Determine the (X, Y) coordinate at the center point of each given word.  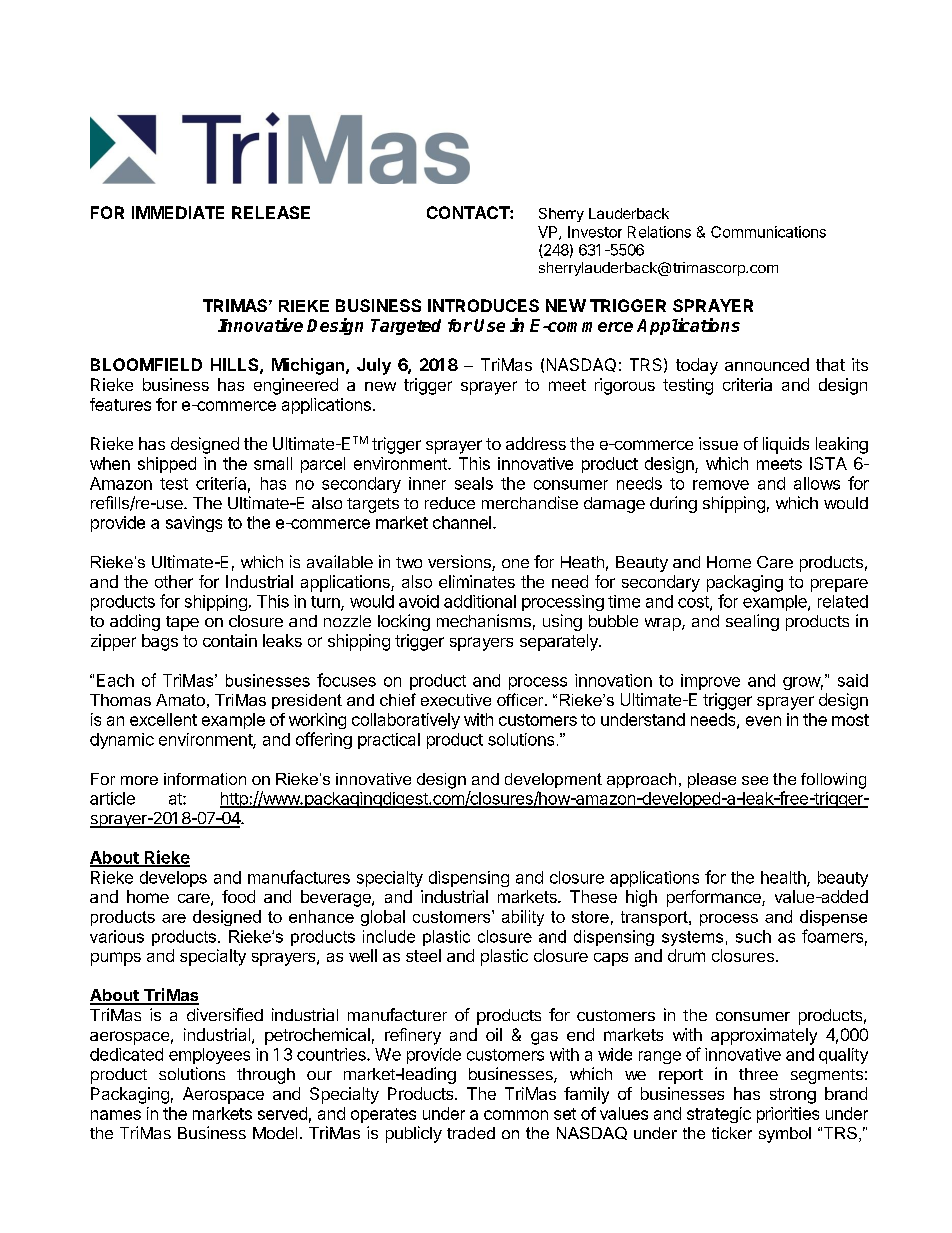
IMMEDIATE (178, 212)
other (174, 581)
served (282, 1113)
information (205, 779)
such (753, 936)
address (536, 443)
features (120, 404)
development (553, 780)
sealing (752, 622)
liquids (786, 445)
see (755, 780)
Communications (768, 232)
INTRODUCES (483, 305)
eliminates (477, 581)
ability (523, 918)
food (238, 896)
